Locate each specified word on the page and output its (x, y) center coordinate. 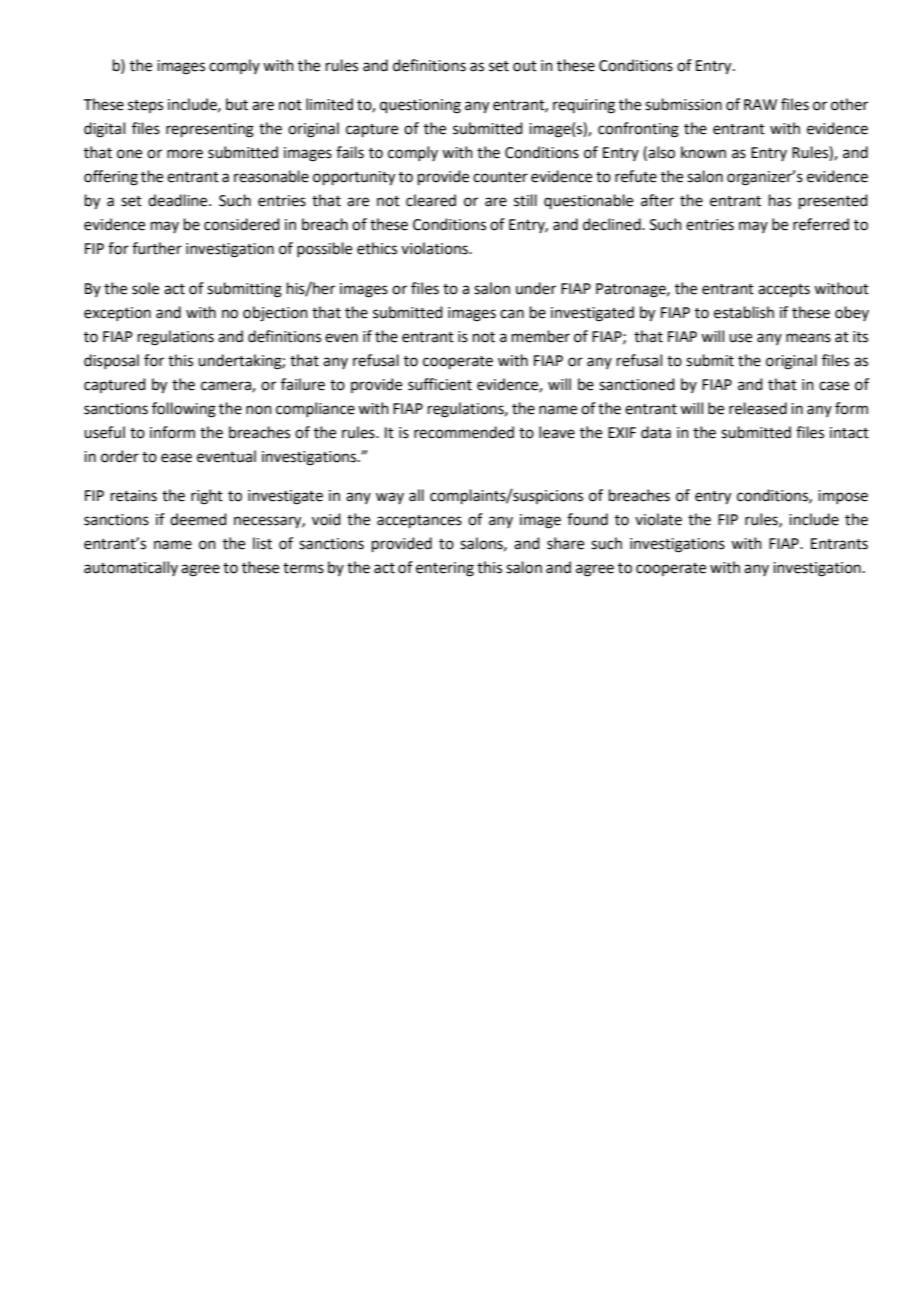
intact (849, 433)
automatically (131, 568)
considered (242, 224)
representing (210, 130)
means (808, 338)
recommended (464, 432)
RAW (760, 104)
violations (435, 248)
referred (821, 224)
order (120, 456)
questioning (420, 106)
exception (117, 314)
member (541, 336)
